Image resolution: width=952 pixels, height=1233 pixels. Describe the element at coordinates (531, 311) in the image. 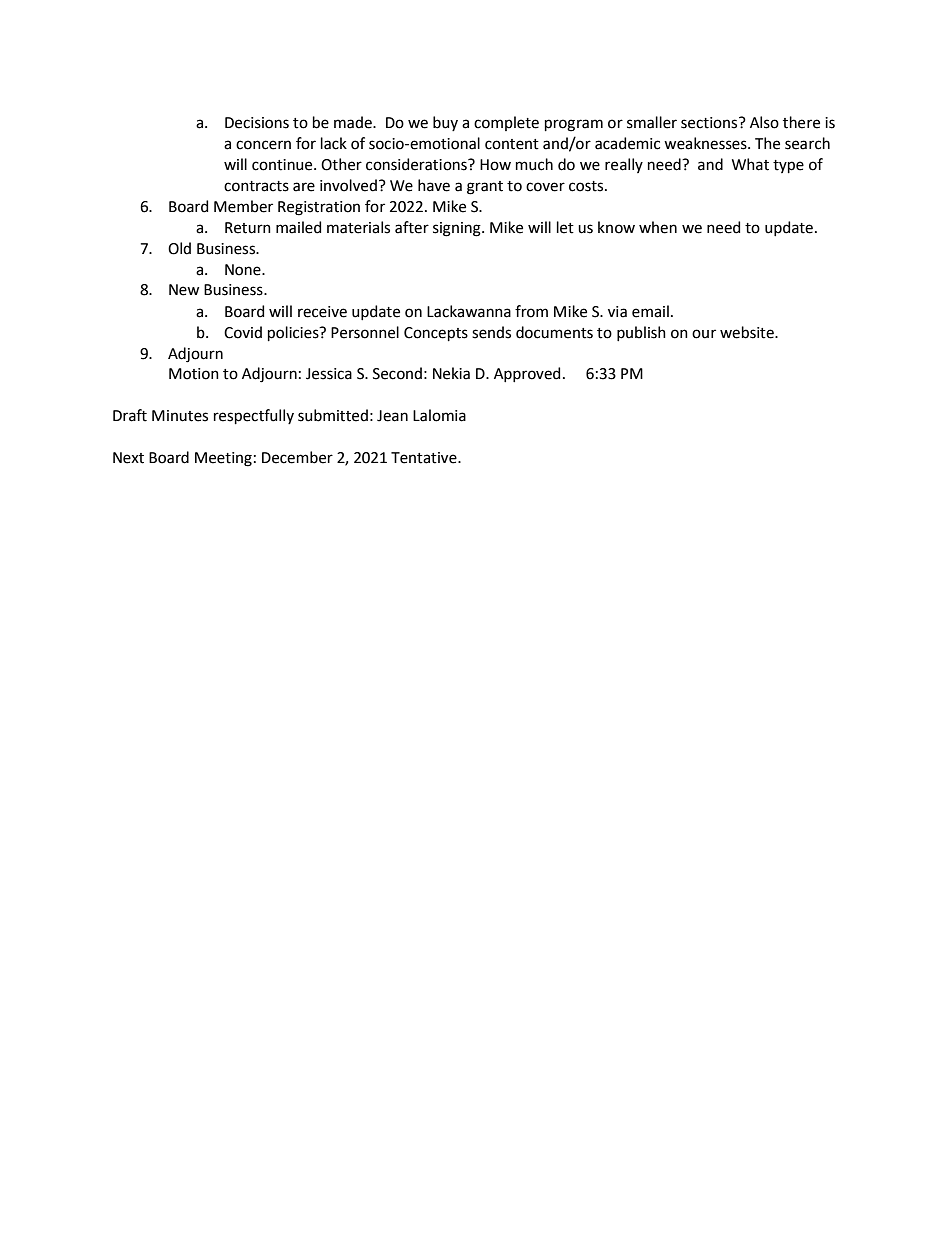

I see `from` at that location.
